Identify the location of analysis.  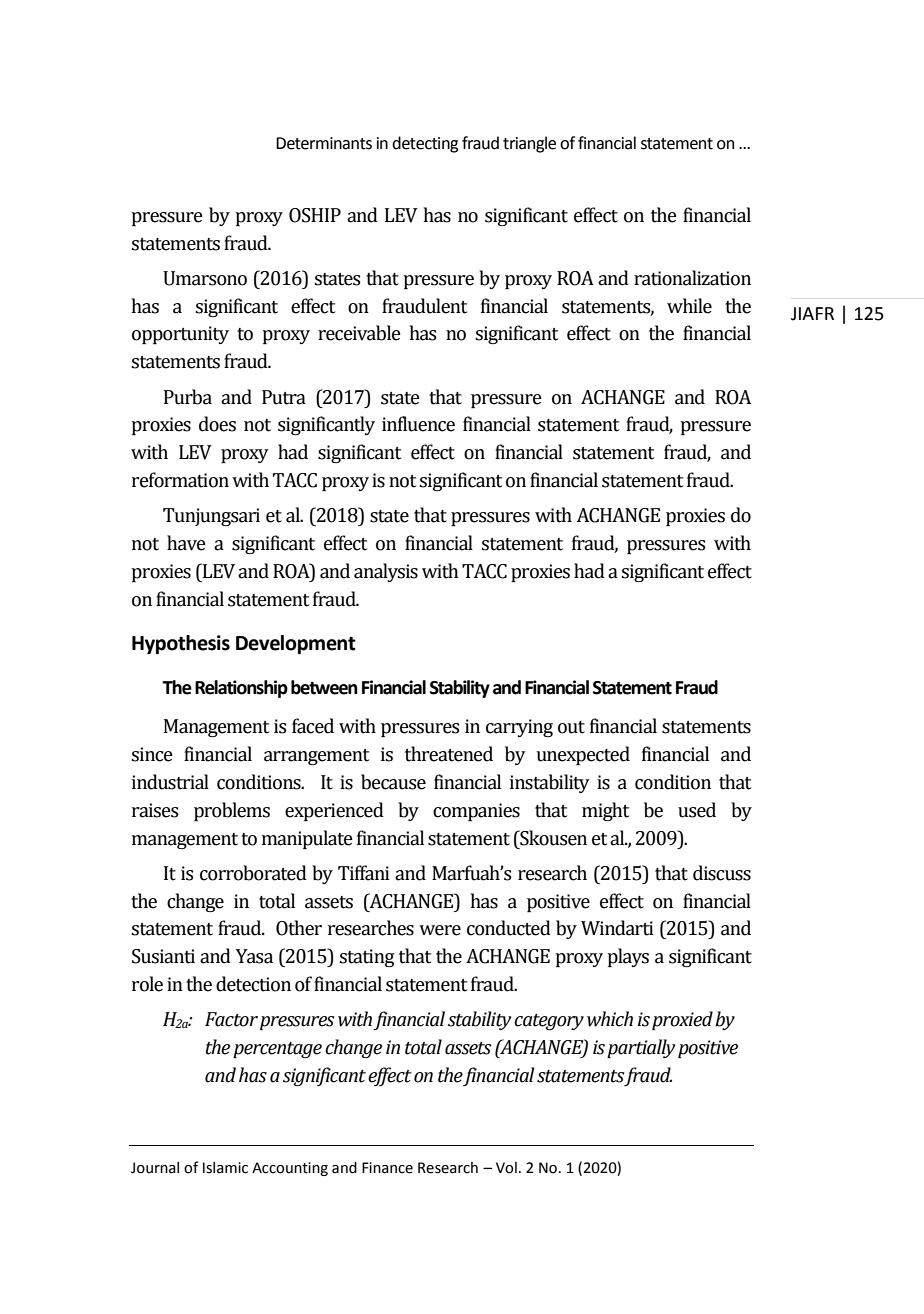
(386, 572).
